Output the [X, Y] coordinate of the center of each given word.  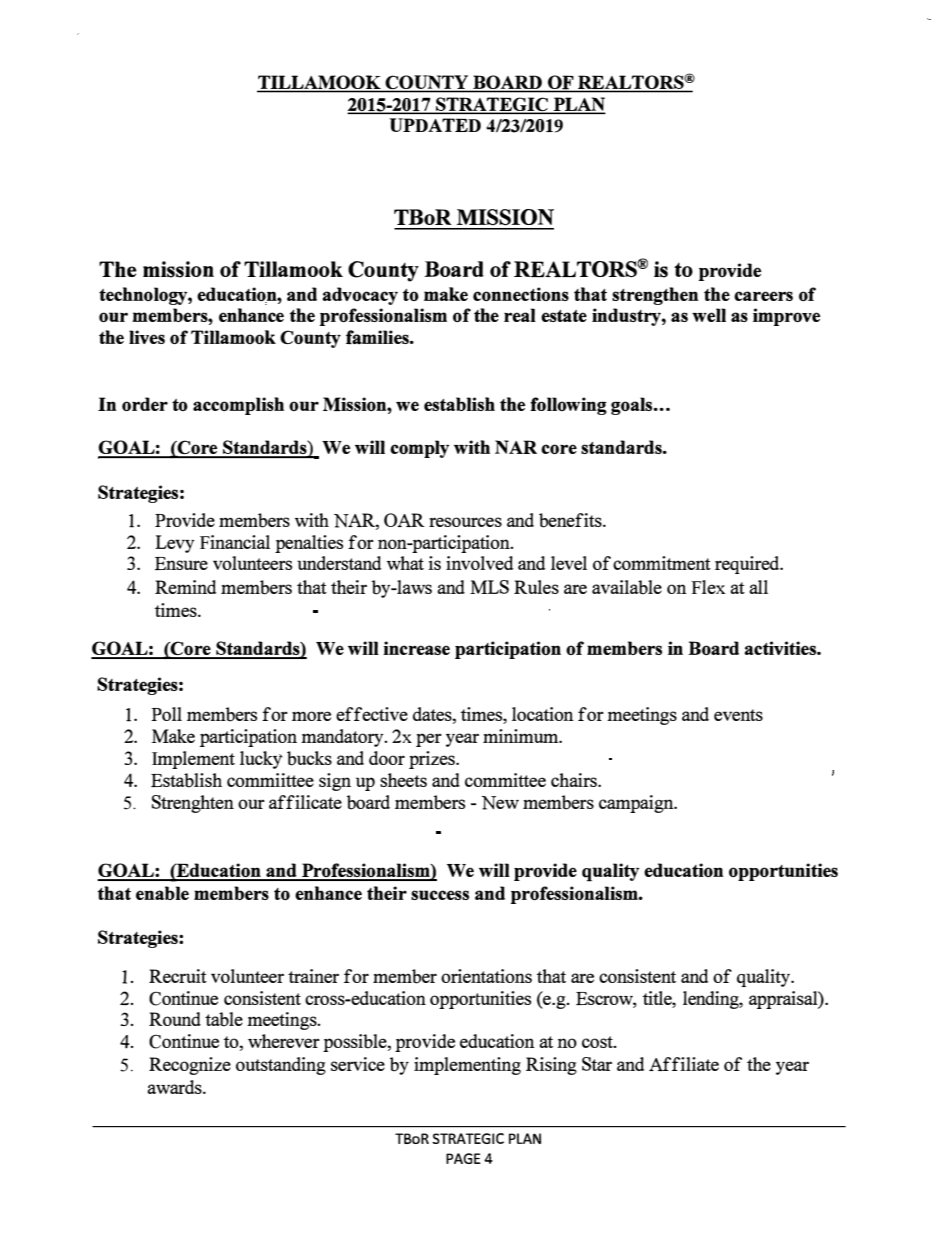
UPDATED [435, 125]
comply [420, 449]
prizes [433, 760]
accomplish [238, 406]
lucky [261, 760]
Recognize [190, 1066]
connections [521, 294]
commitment [662, 563]
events [738, 715]
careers [763, 296]
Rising [551, 1066]
